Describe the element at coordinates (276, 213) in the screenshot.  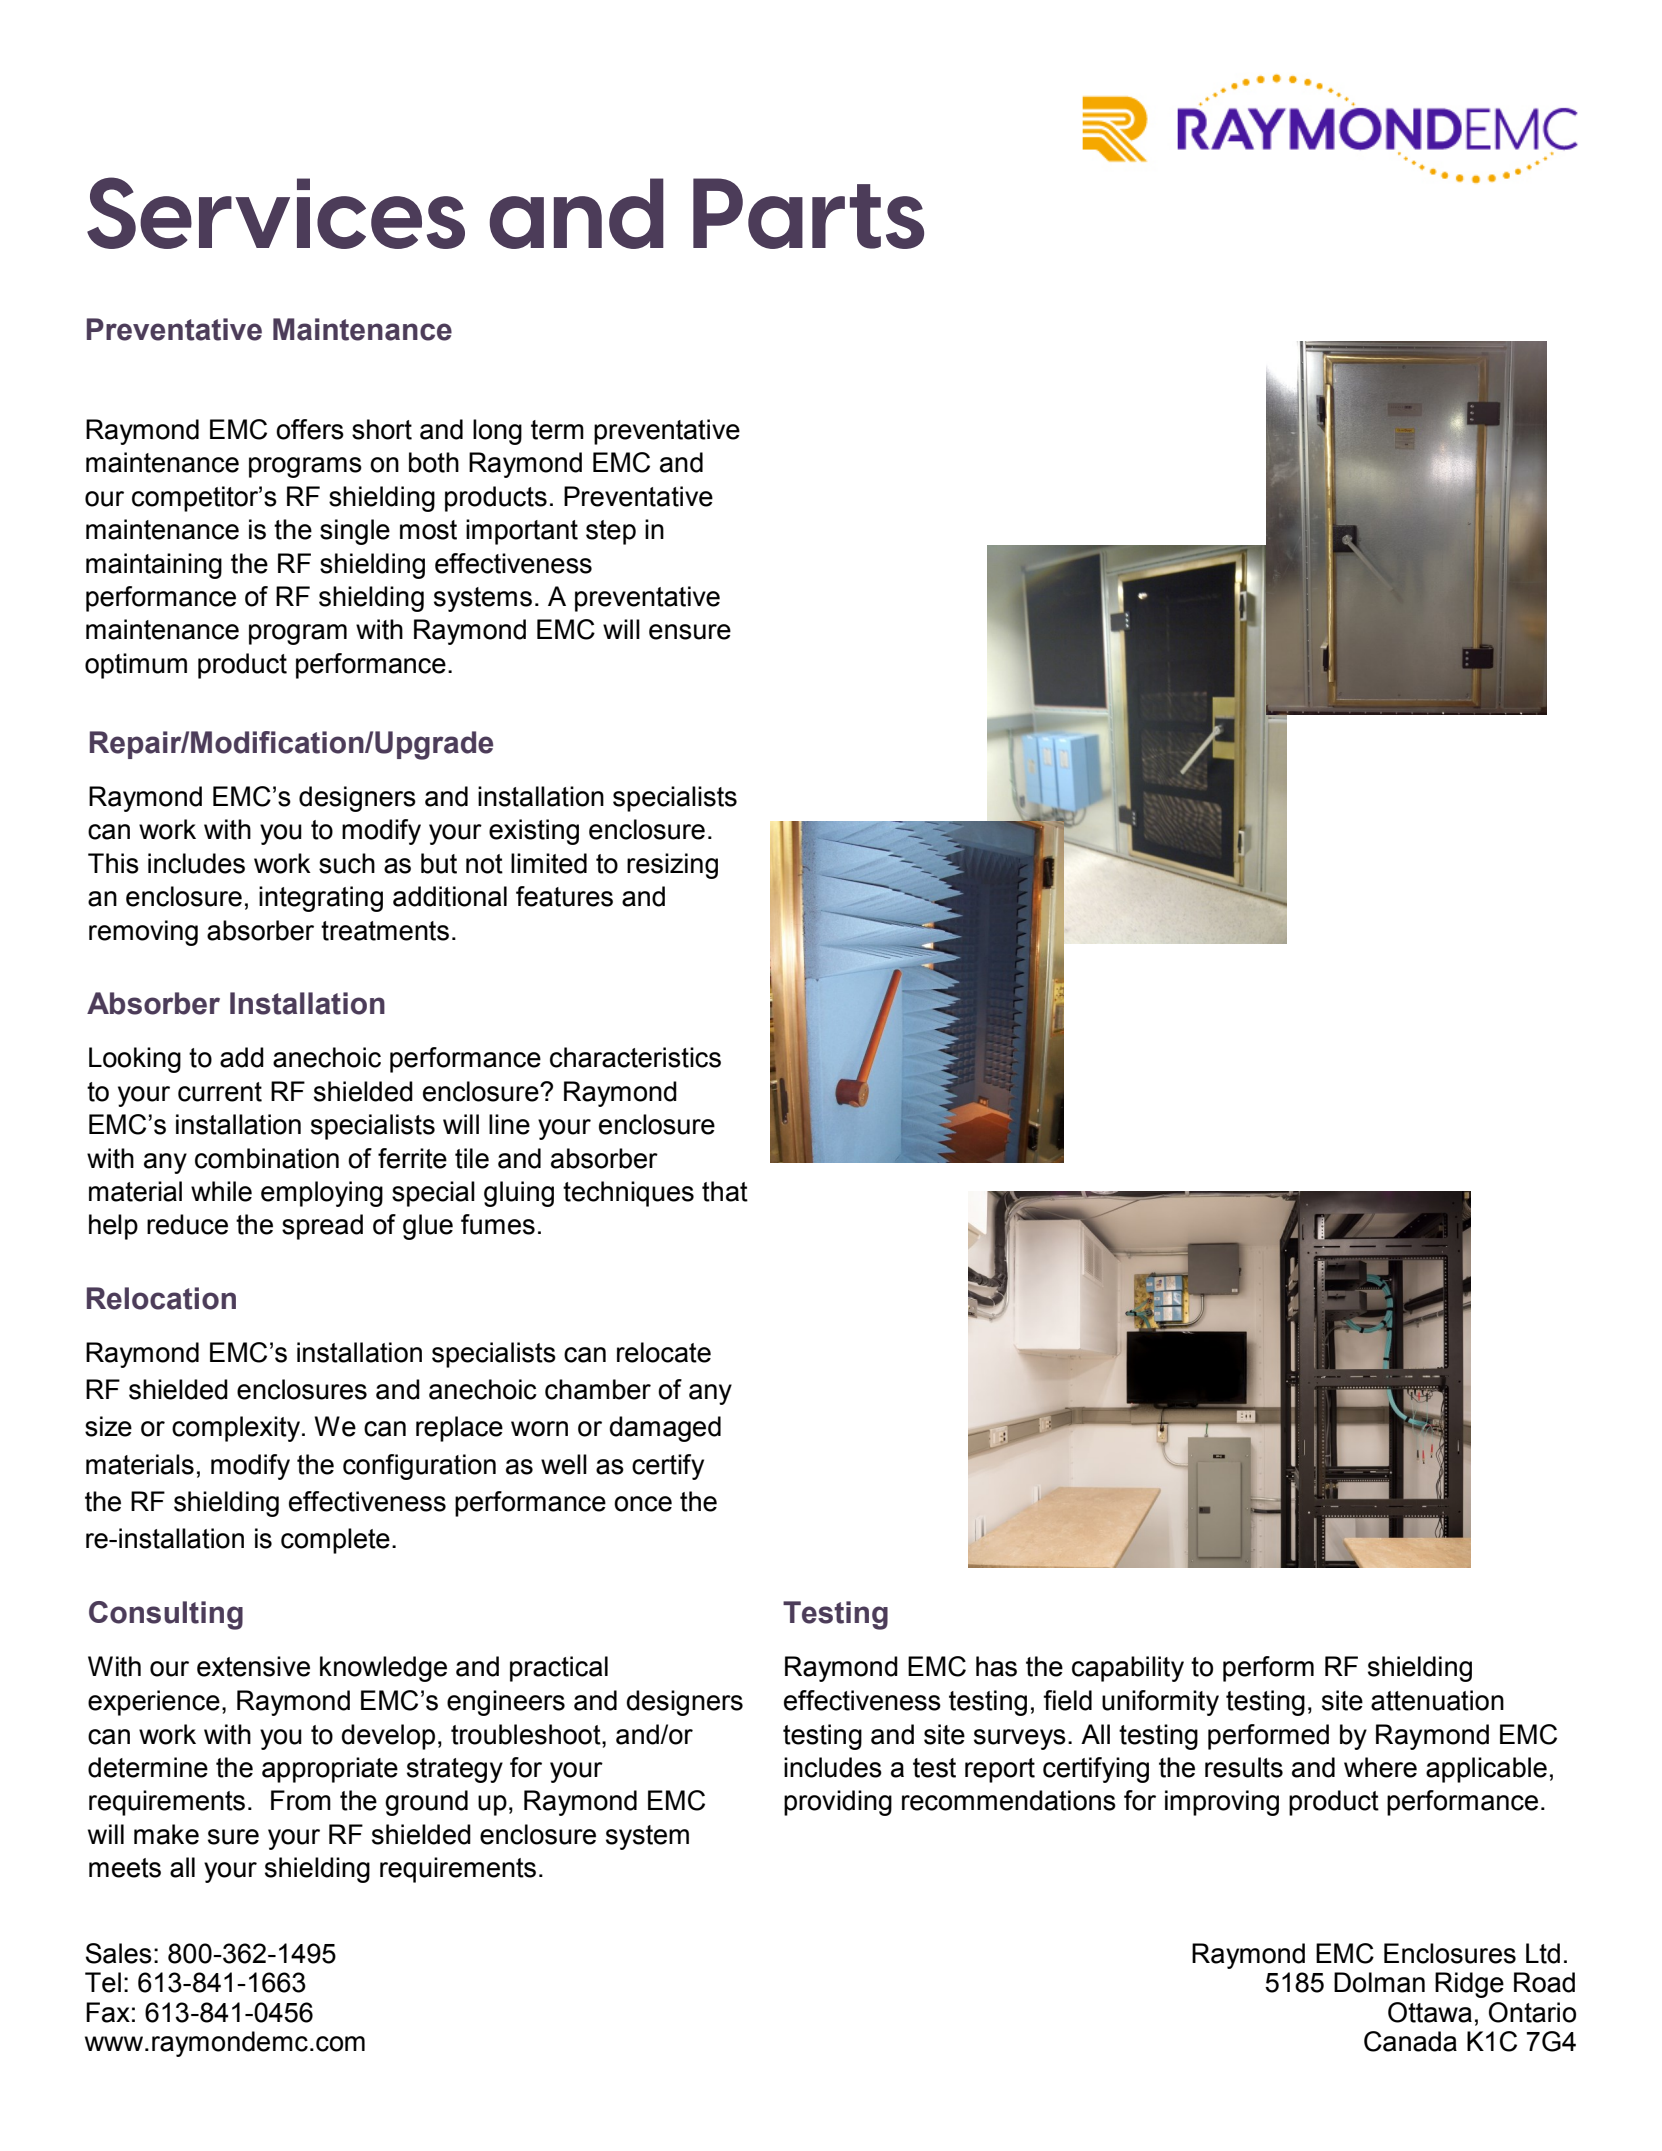
I see `Services` at that location.
